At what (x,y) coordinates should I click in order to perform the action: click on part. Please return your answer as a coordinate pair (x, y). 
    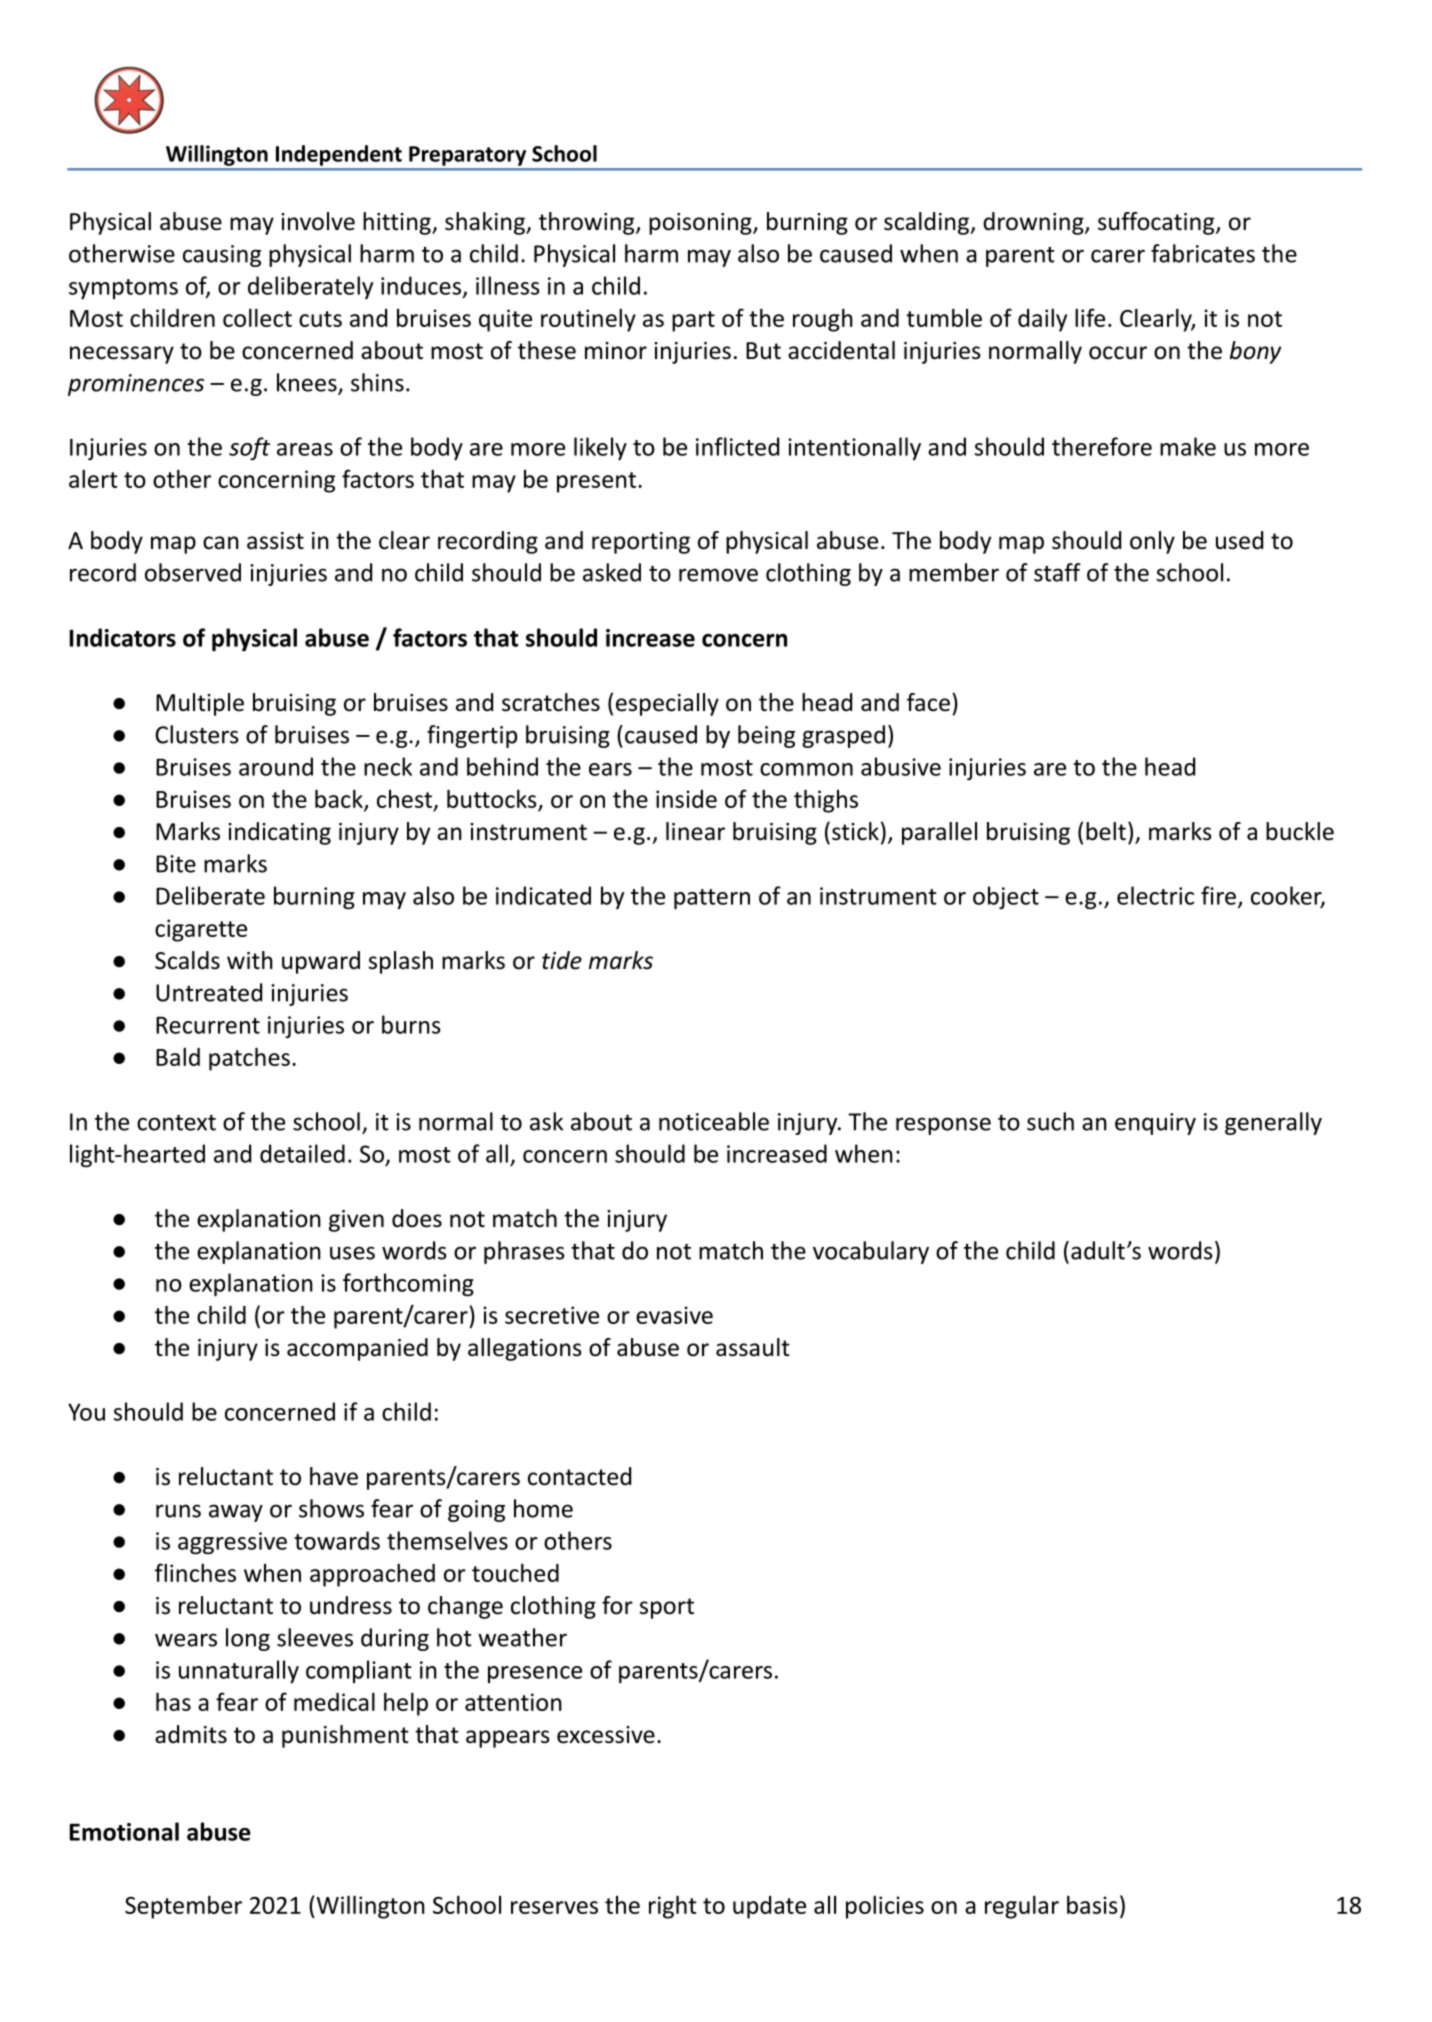
    Looking at the image, I should click on (693, 321).
